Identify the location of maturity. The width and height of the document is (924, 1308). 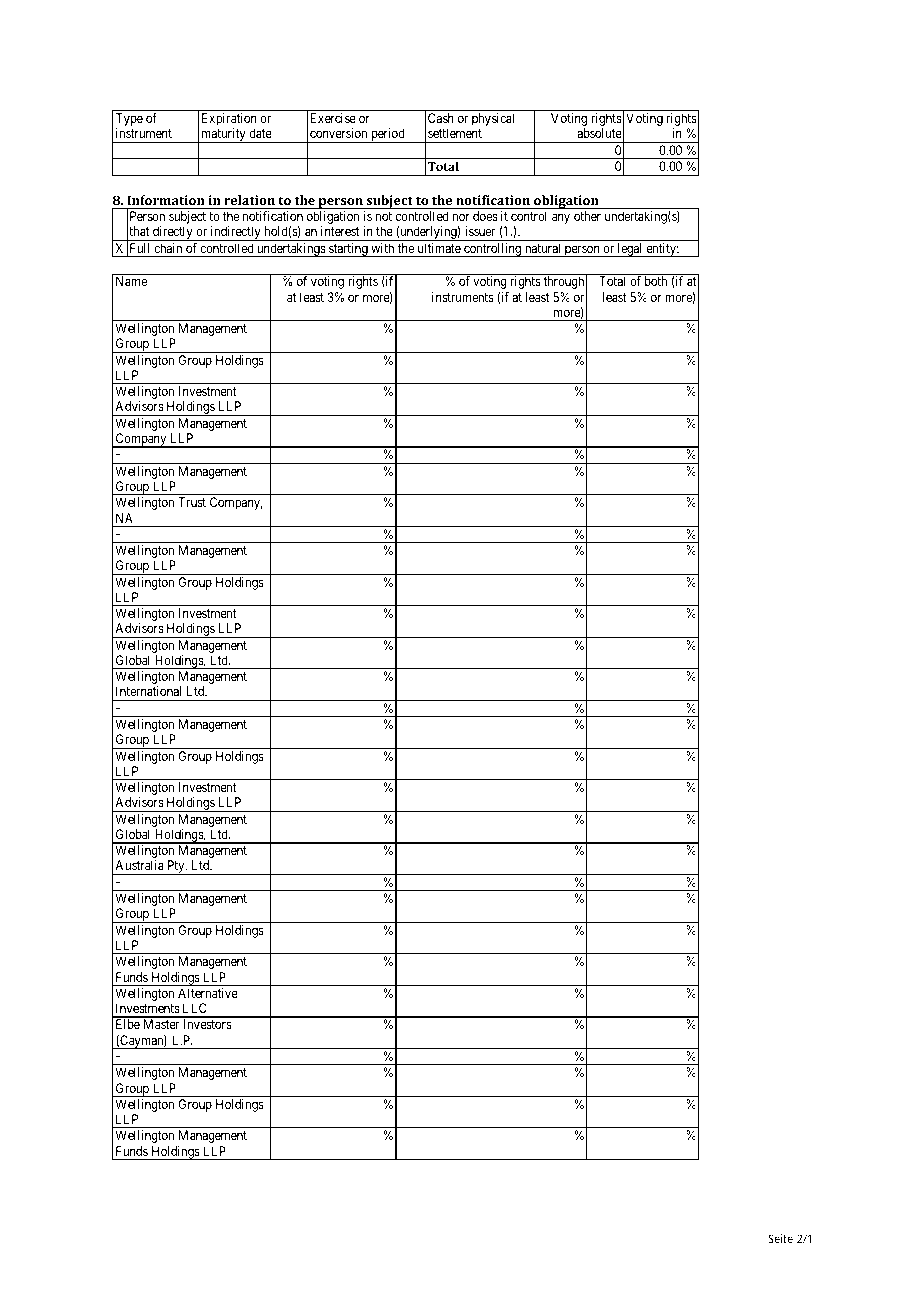
(223, 135).
